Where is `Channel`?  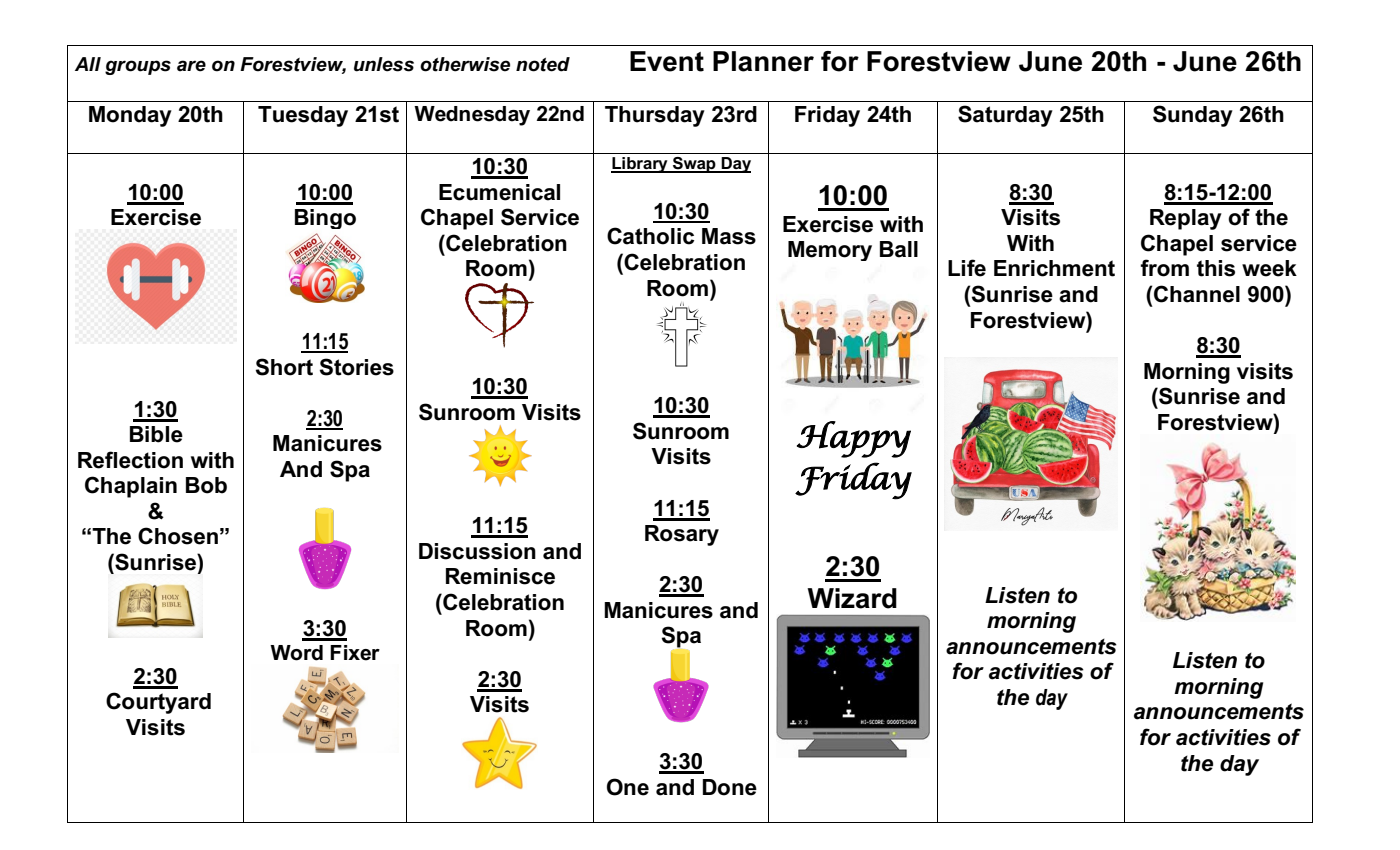 Channel is located at coordinates (1196, 294).
